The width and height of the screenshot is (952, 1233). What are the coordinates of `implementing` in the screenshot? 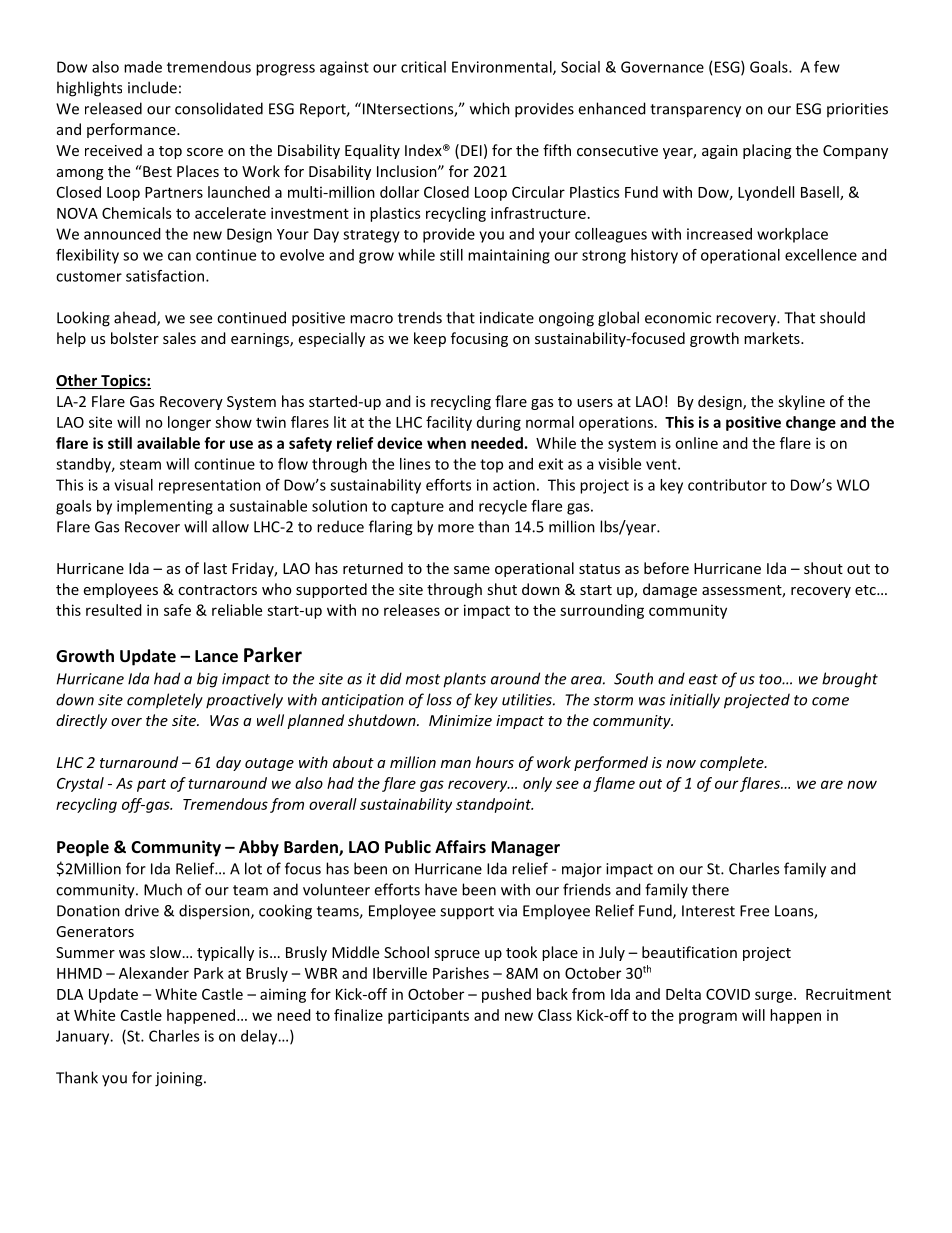 It's located at (165, 507).
